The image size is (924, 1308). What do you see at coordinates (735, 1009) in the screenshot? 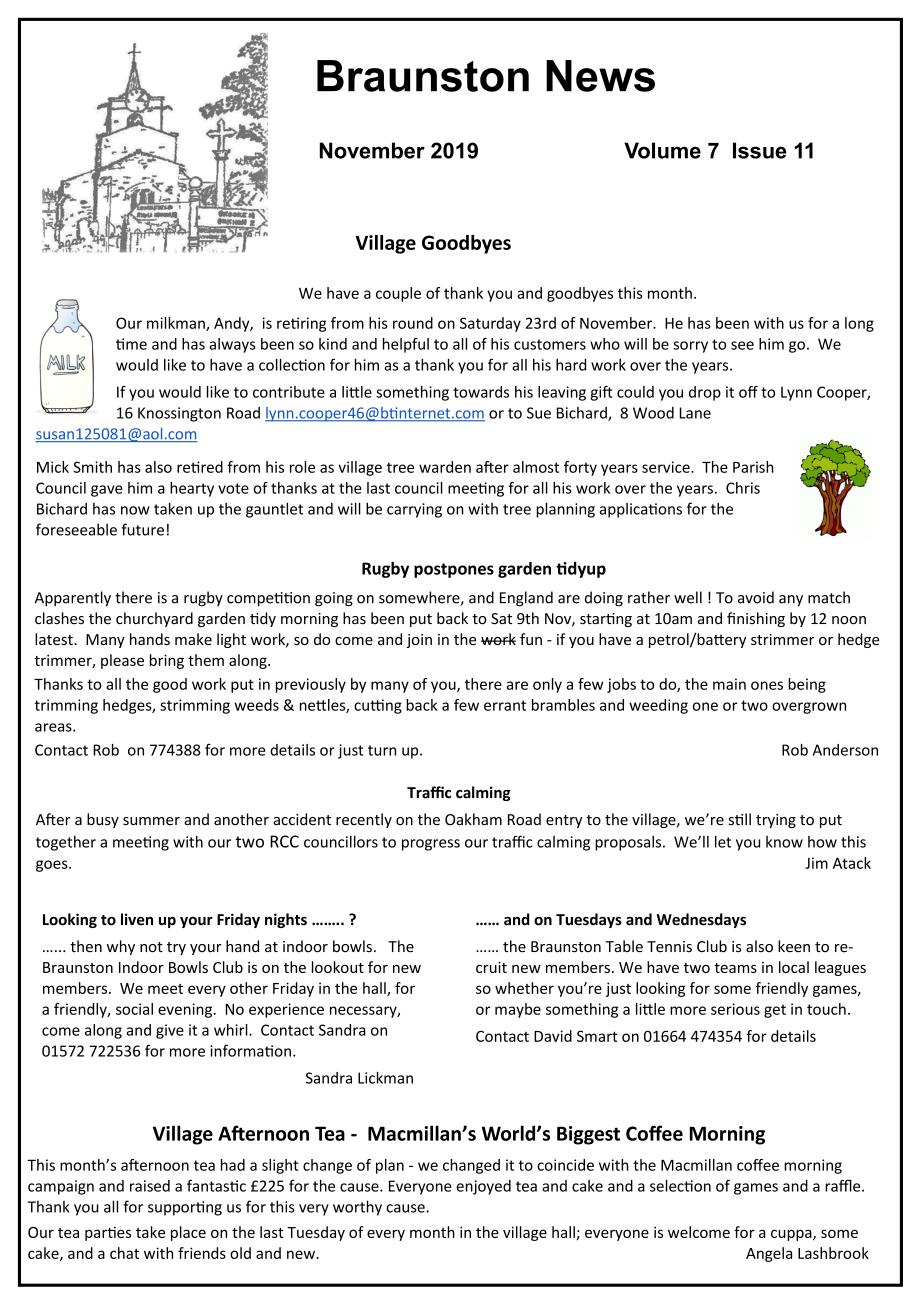
I see `serious` at bounding box center [735, 1009].
